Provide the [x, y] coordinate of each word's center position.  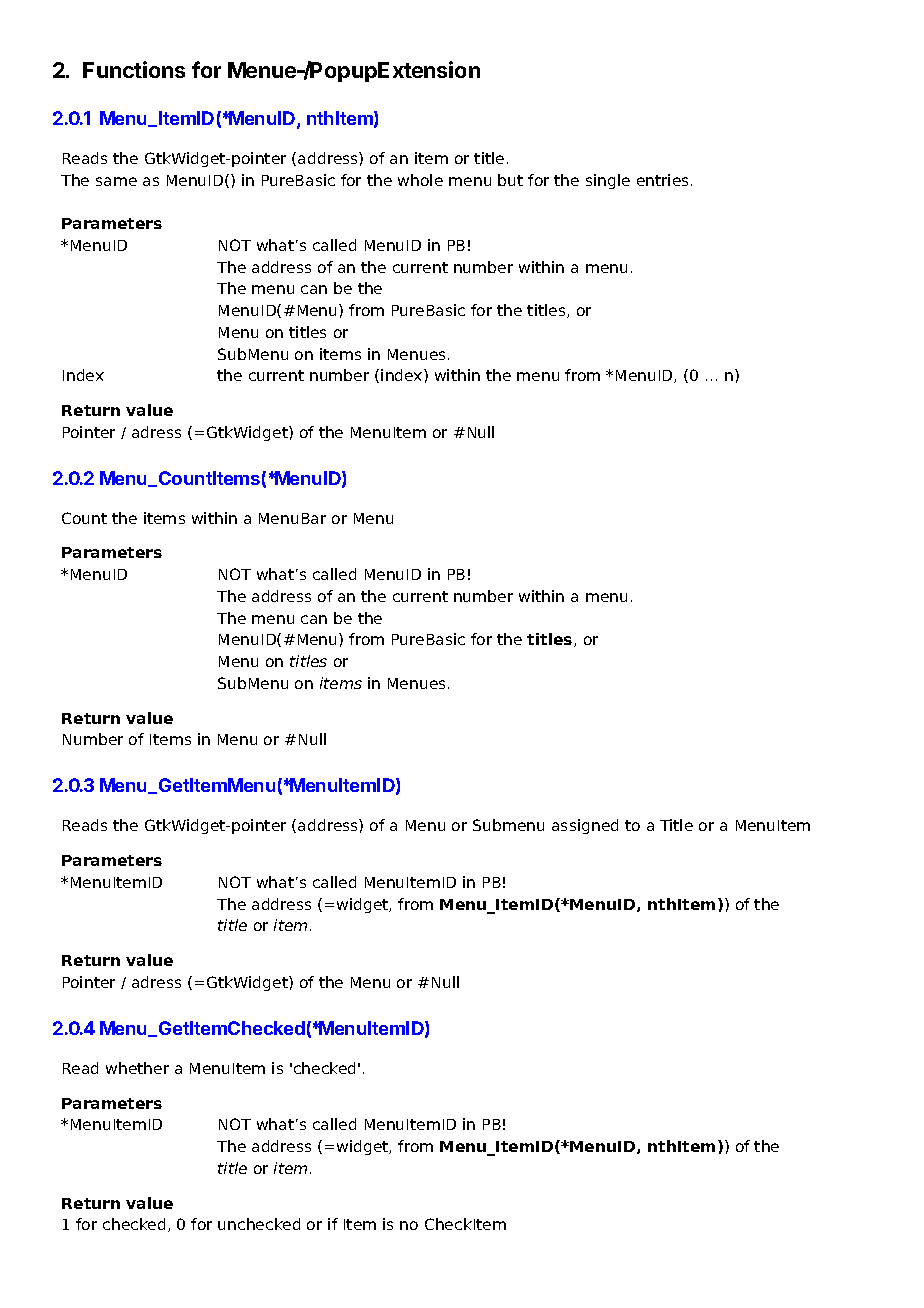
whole [420, 180]
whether [137, 1068]
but [510, 180]
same [116, 181]
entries [664, 180]
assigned [585, 826]
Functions [134, 69]
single [608, 181]
